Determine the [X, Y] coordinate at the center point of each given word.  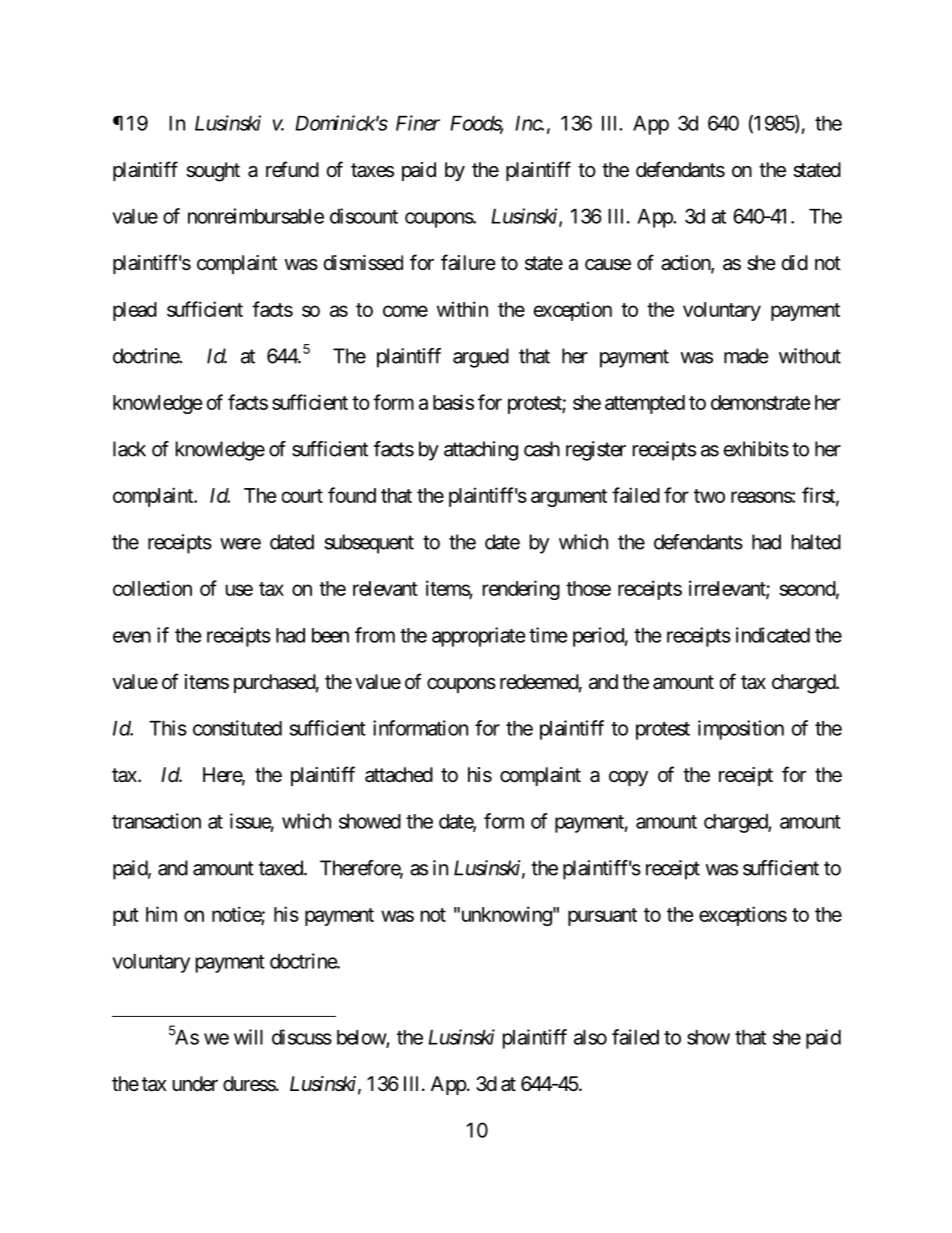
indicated [773, 635]
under [195, 1083]
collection [152, 588]
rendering [521, 590]
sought [213, 172]
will [248, 1037]
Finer [418, 123]
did [795, 262]
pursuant [602, 917]
